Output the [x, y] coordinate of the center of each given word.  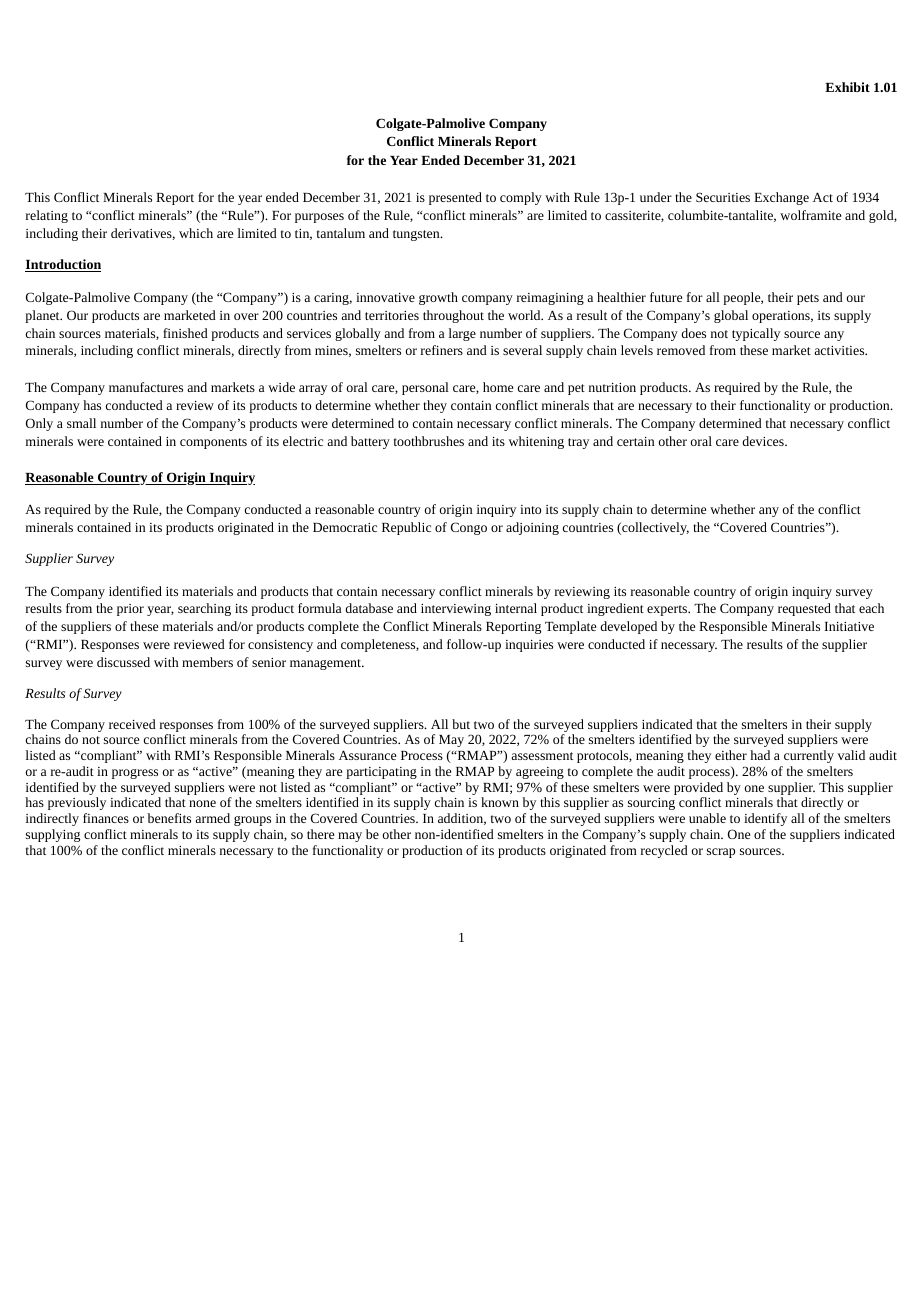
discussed [123, 662]
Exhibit [847, 87]
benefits [169, 818]
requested [804, 609]
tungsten [417, 235]
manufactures [146, 387]
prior [130, 610]
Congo [469, 528]
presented [455, 198]
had [760, 755]
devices [764, 441]
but [461, 724]
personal [425, 388]
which [196, 233]
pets [808, 299]
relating [47, 216]
